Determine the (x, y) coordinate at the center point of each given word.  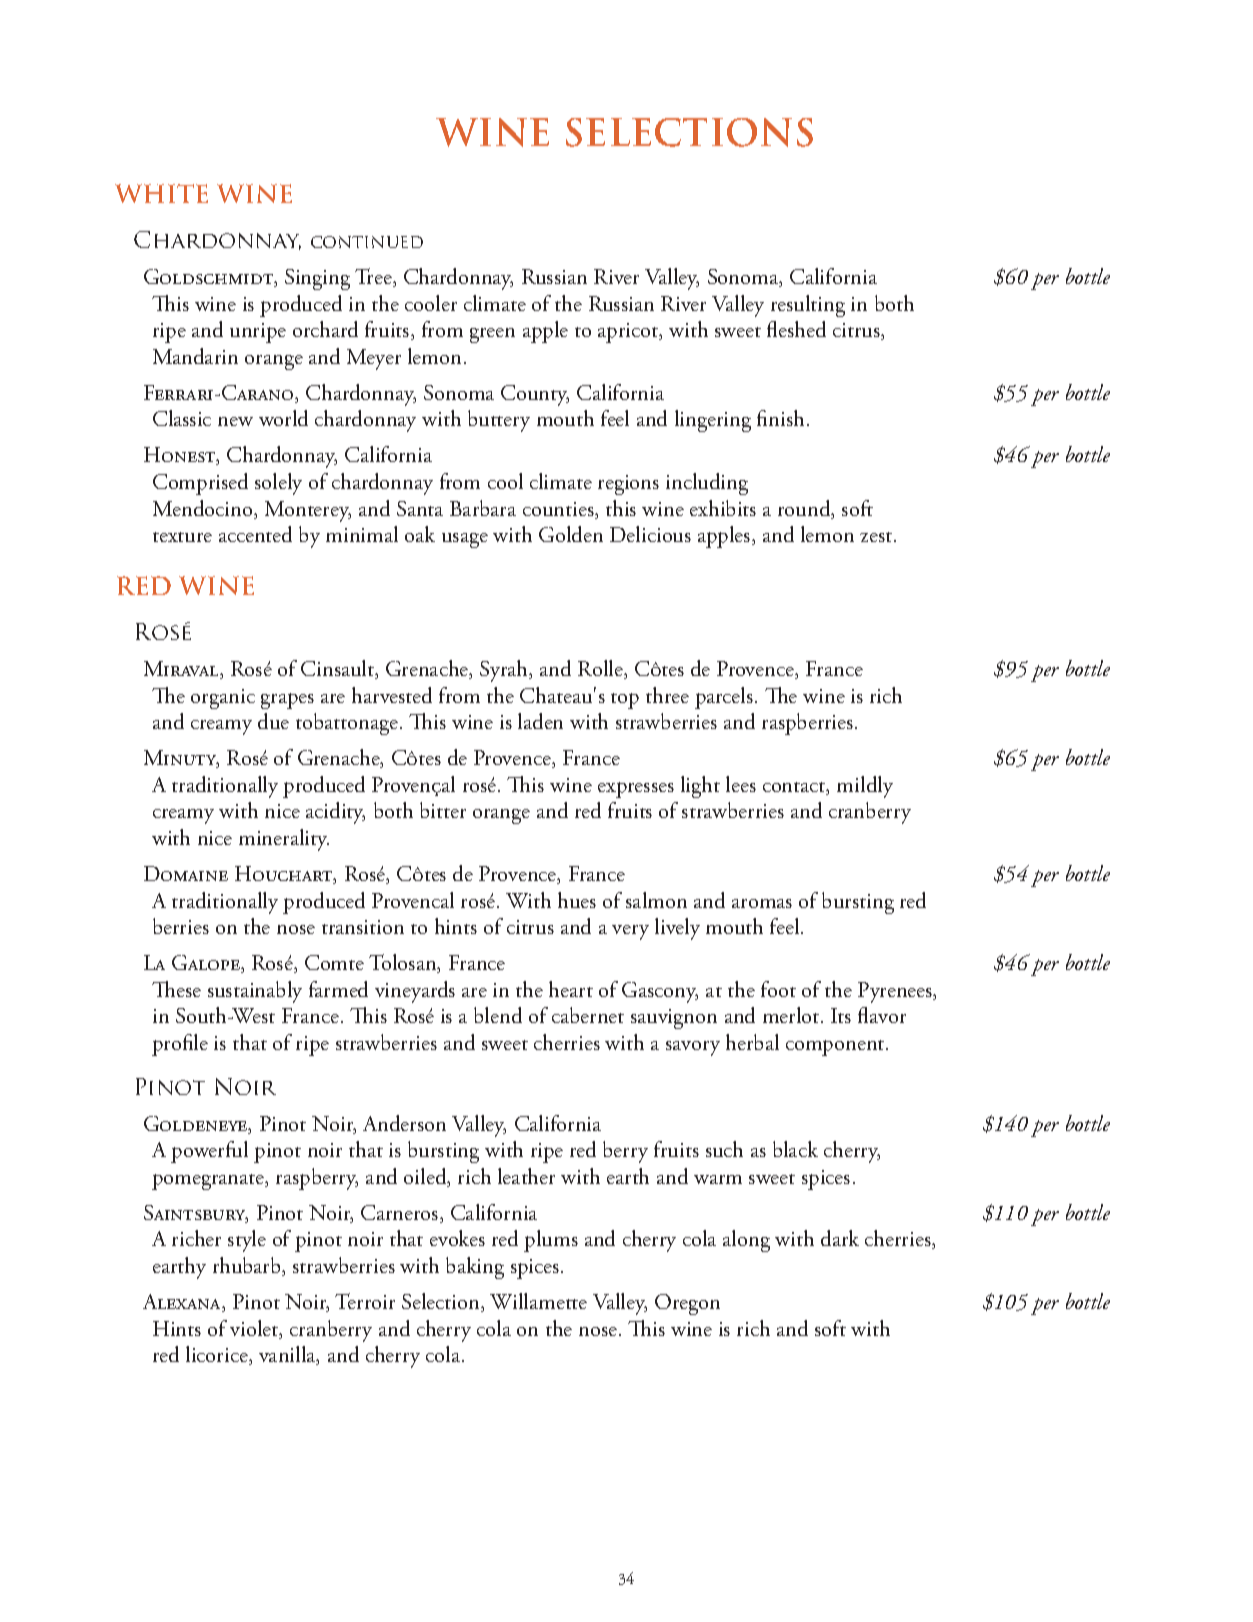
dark (840, 1238)
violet (255, 1329)
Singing (317, 279)
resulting (808, 306)
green (492, 335)
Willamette (538, 1301)
